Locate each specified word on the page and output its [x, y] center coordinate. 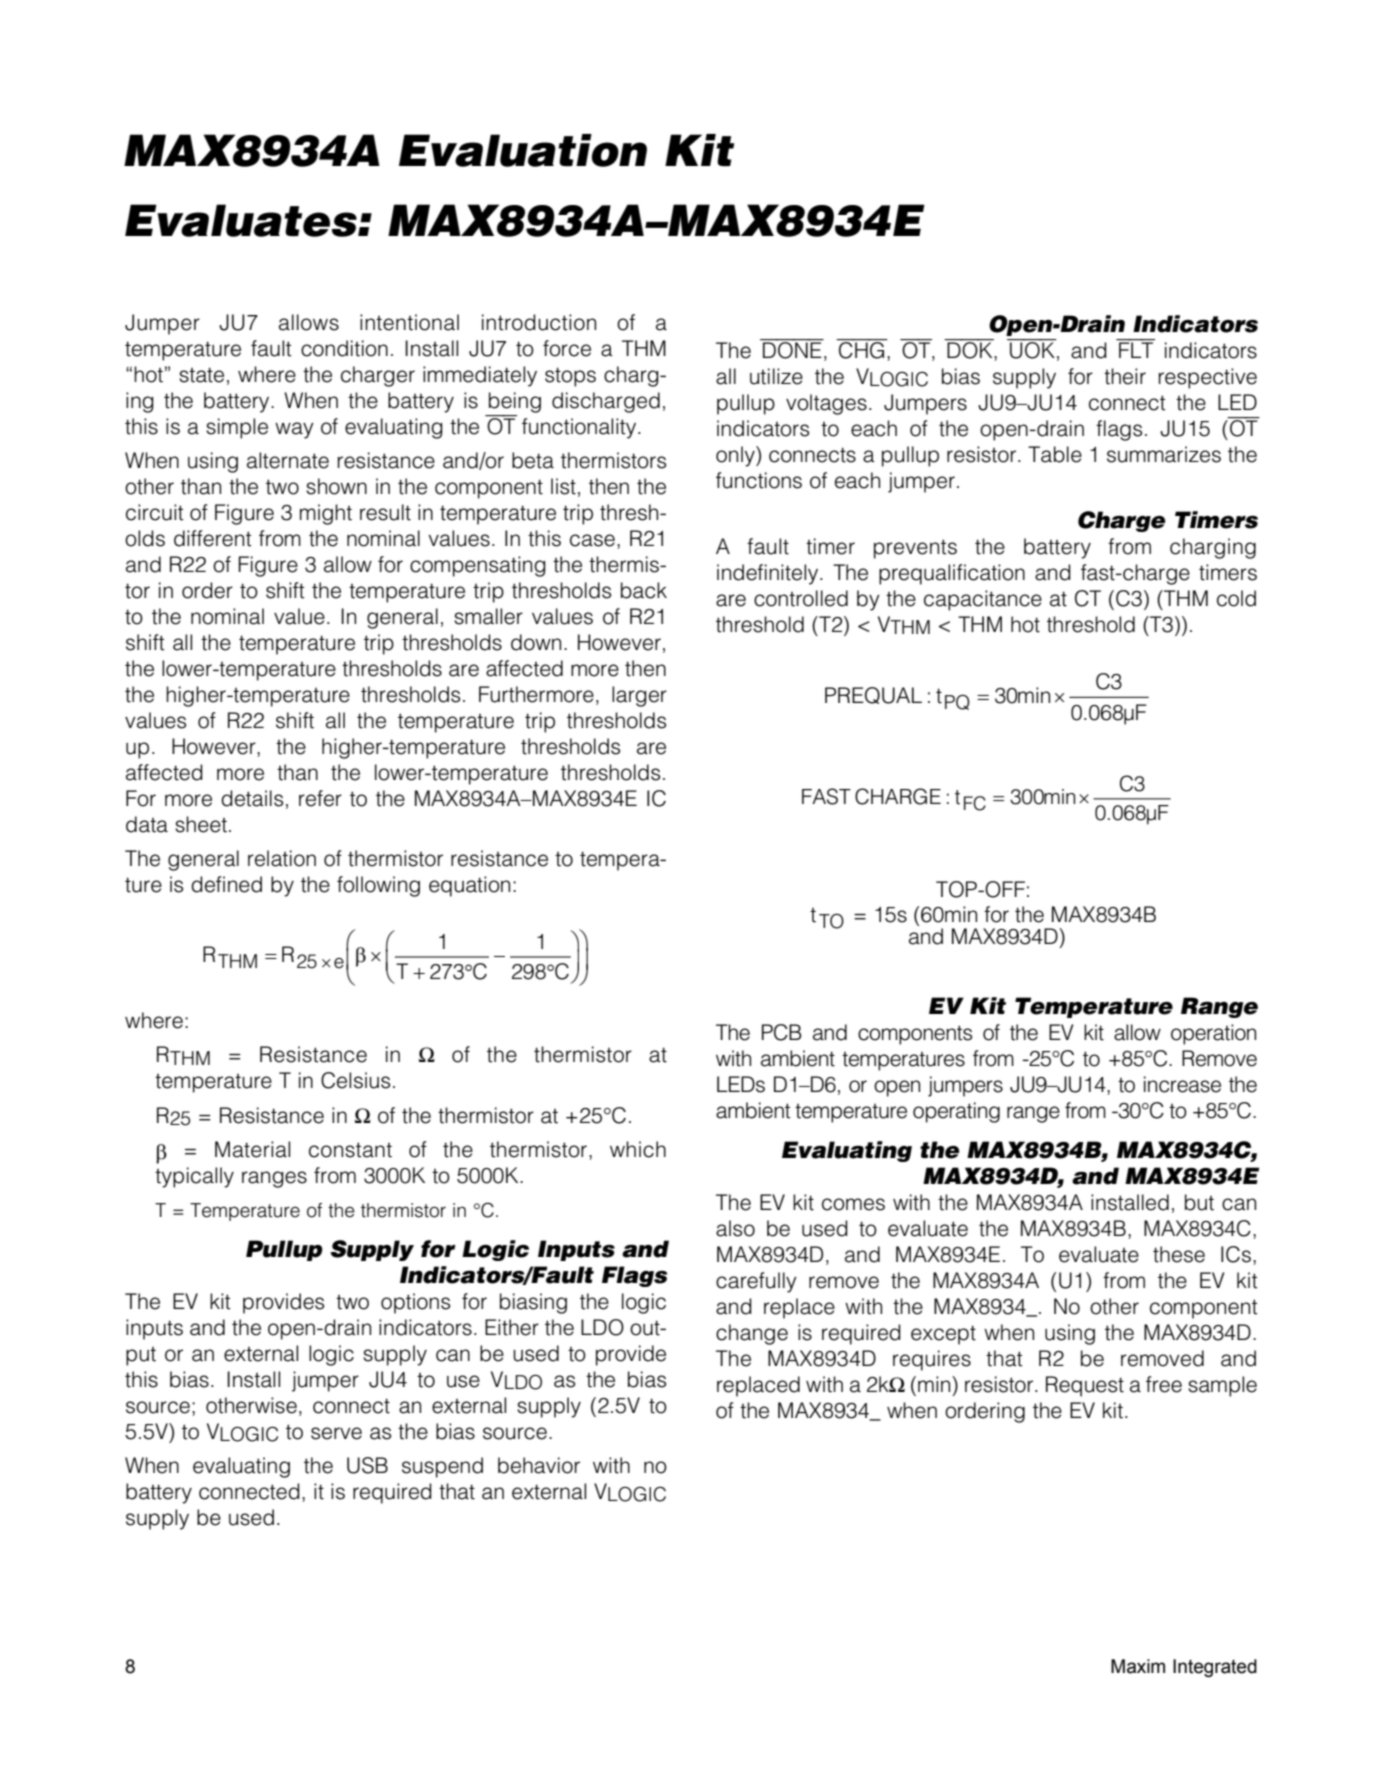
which [638, 1149]
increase [1182, 1084]
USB [367, 1465]
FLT [1135, 348]
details [252, 798]
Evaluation [523, 150]
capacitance [983, 600]
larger [639, 696]
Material [252, 1149]
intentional [409, 322]
